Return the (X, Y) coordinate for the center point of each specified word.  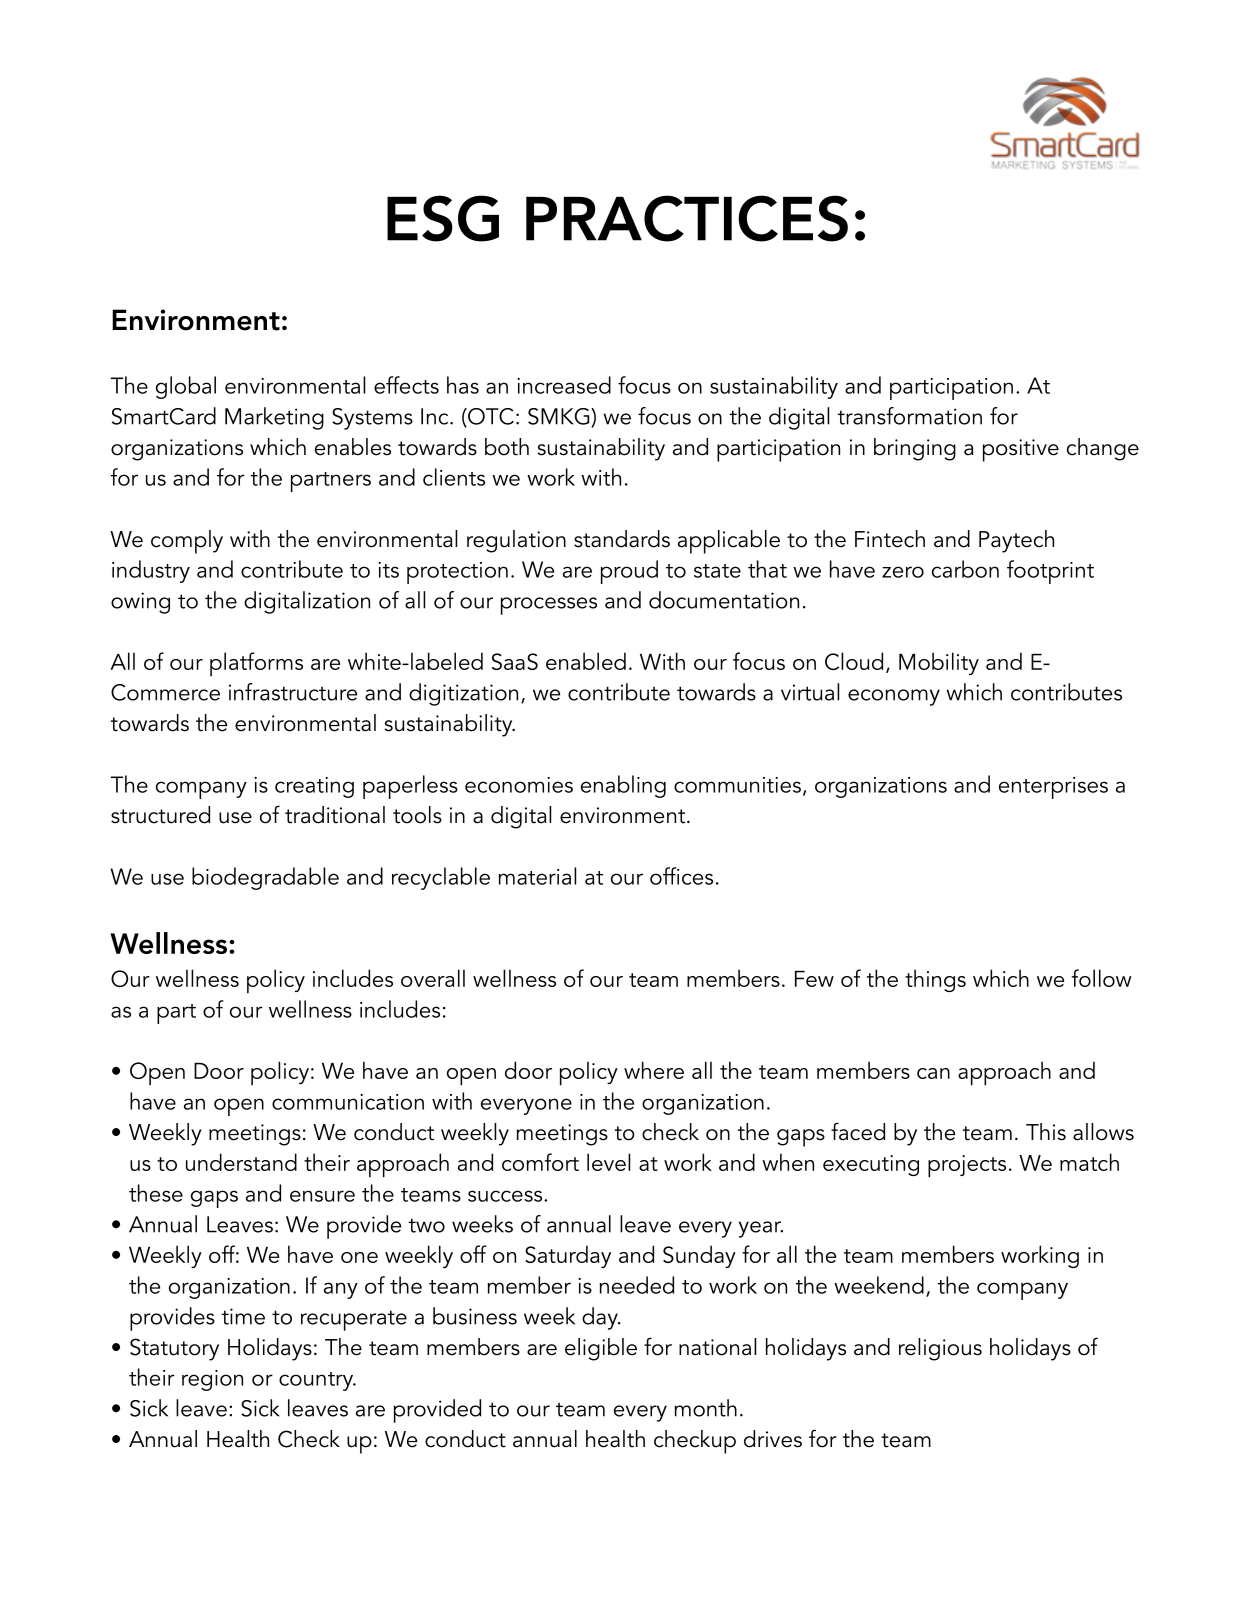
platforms (256, 664)
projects (967, 1166)
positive (1021, 450)
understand (241, 1162)
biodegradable (265, 878)
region (212, 1380)
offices (681, 876)
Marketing (274, 418)
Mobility (939, 663)
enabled (586, 661)
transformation (910, 416)
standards (622, 539)
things (935, 980)
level (608, 1162)
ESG (443, 218)
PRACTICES (687, 218)
